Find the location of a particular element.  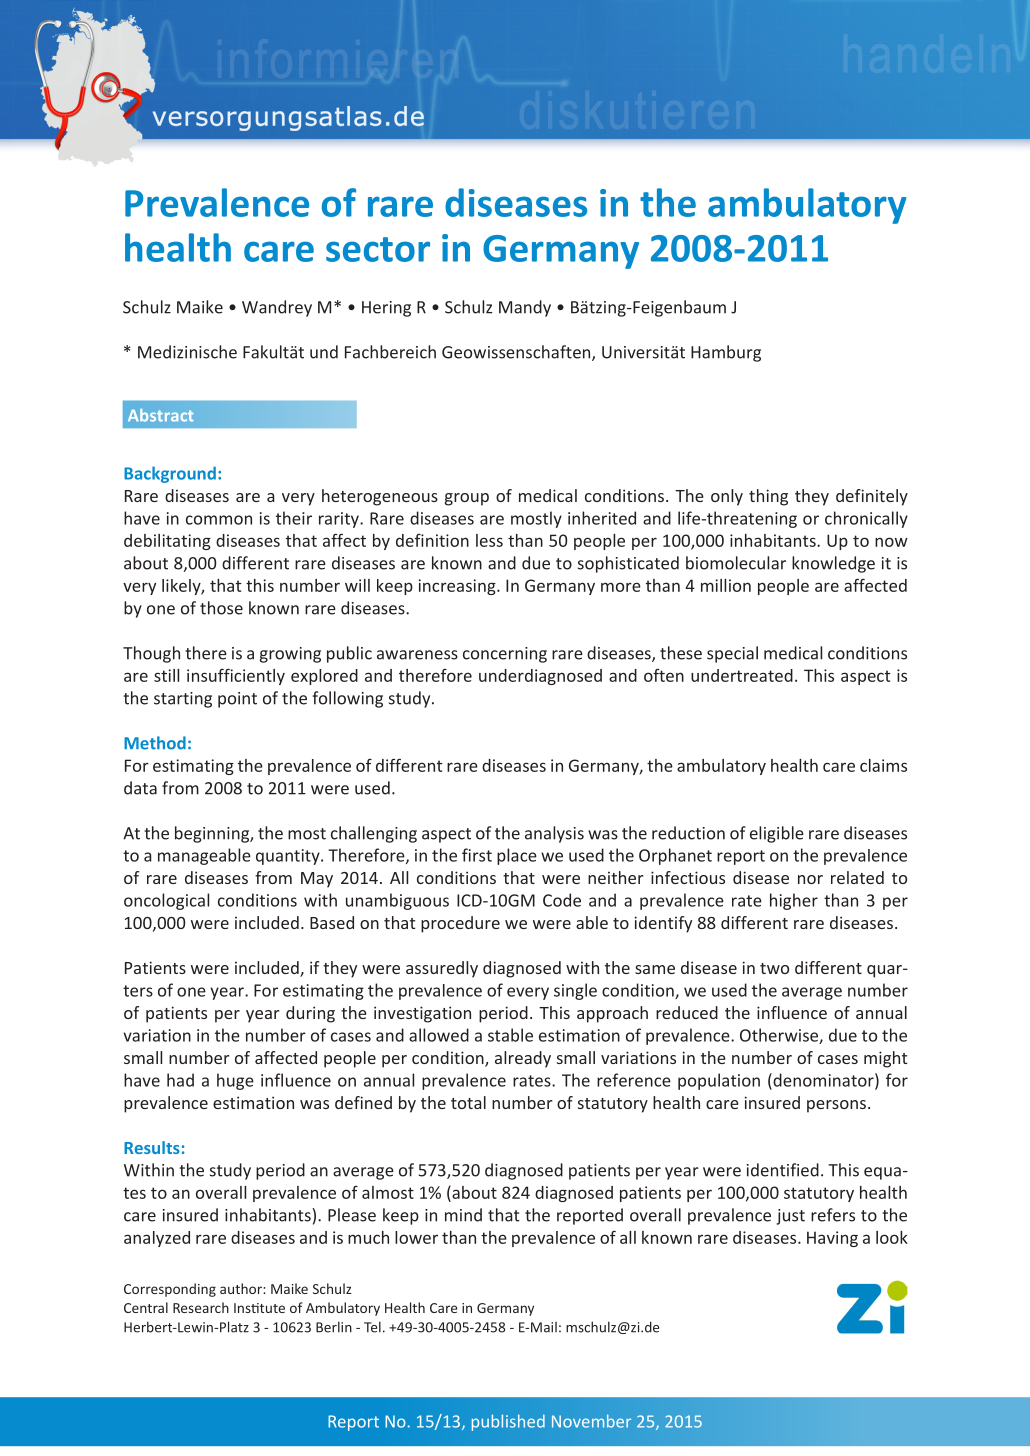

sector is located at coordinates (378, 249).
